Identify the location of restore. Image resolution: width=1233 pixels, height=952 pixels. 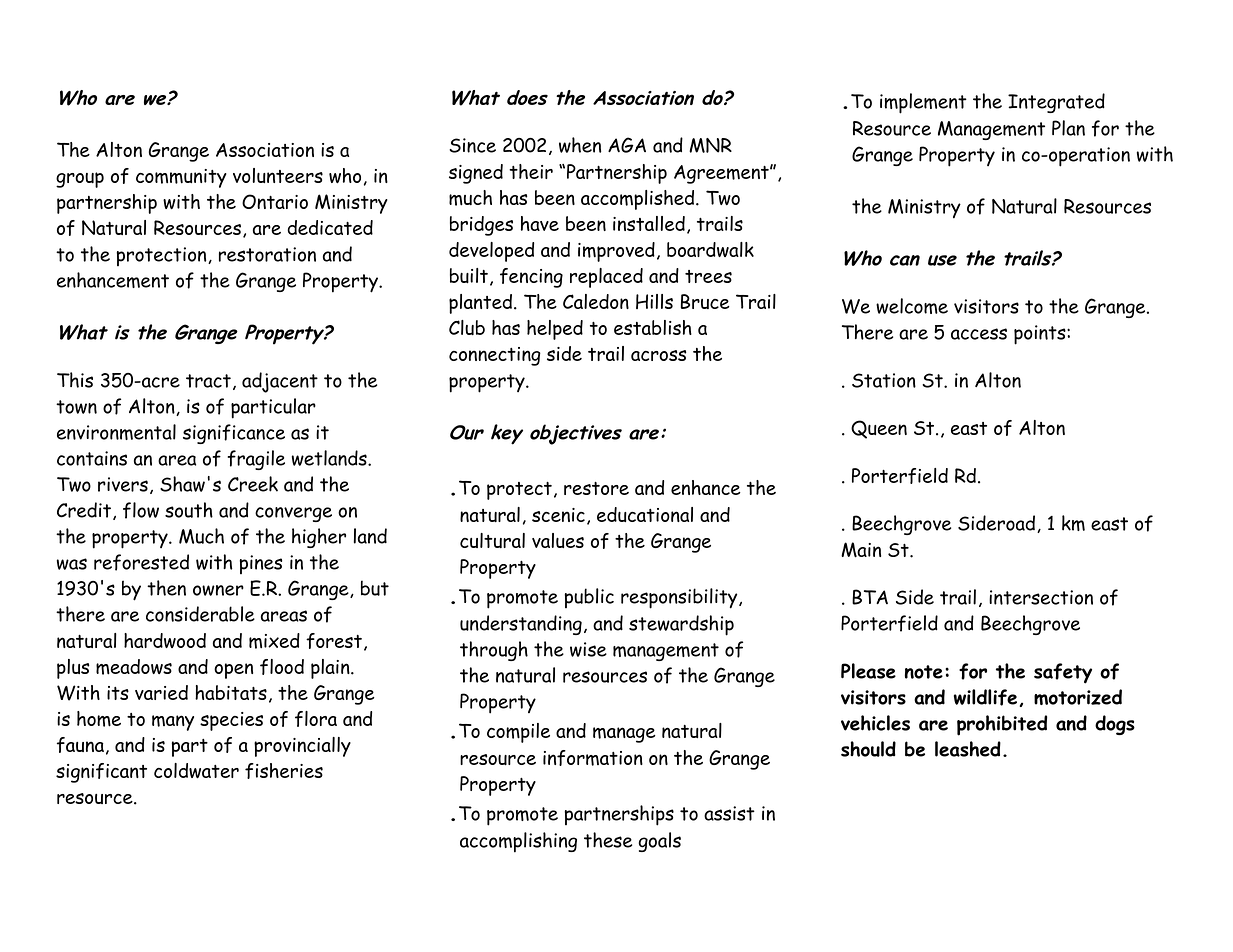
(596, 488).
